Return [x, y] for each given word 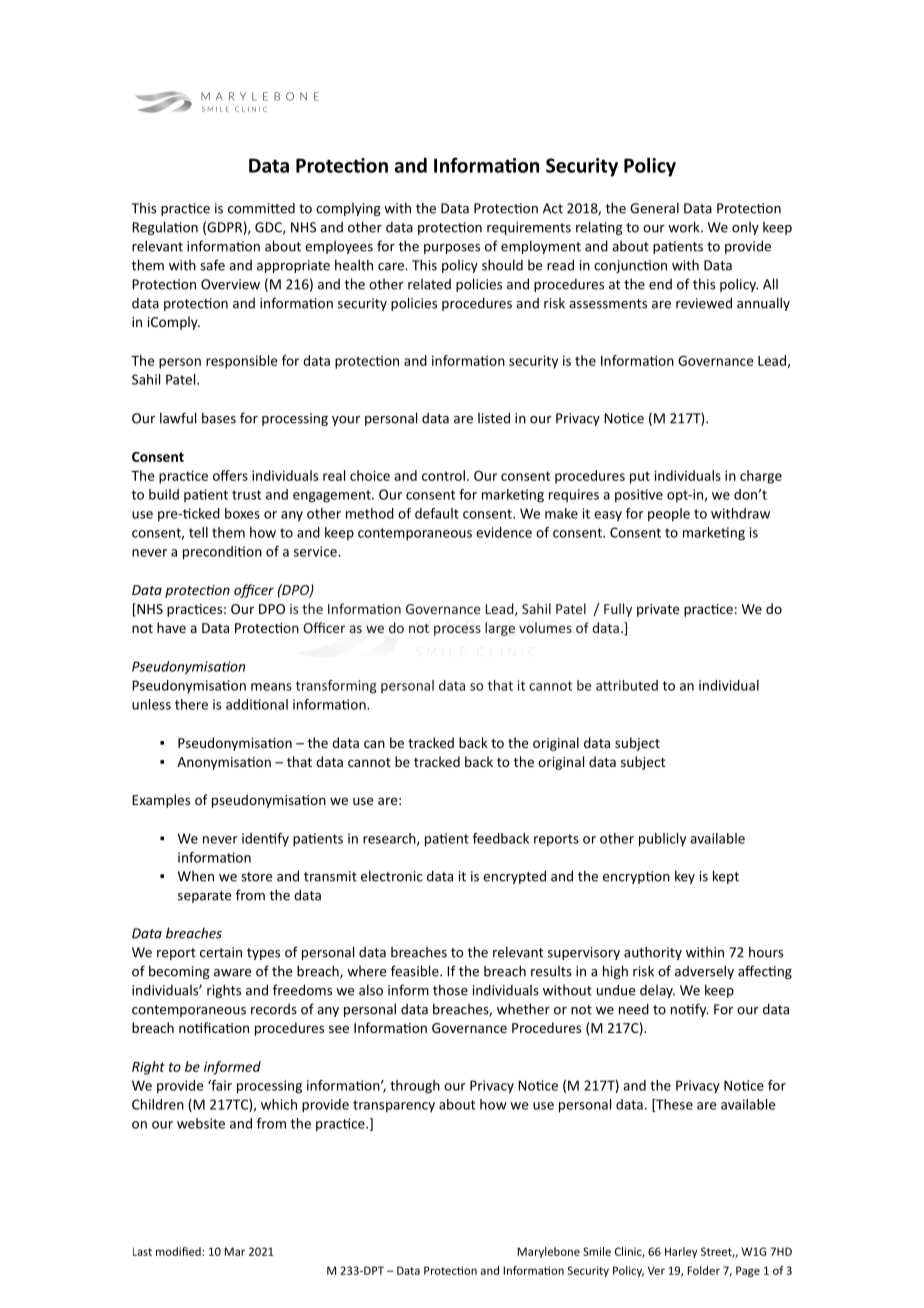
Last [142, 1251]
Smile [597, 1251]
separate [204, 897]
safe [212, 265]
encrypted [514, 877]
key [685, 877]
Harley [681, 1252]
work [685, 227]
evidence [504, 532]
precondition [222, 553]
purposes [452, 249]
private [658, 610]
